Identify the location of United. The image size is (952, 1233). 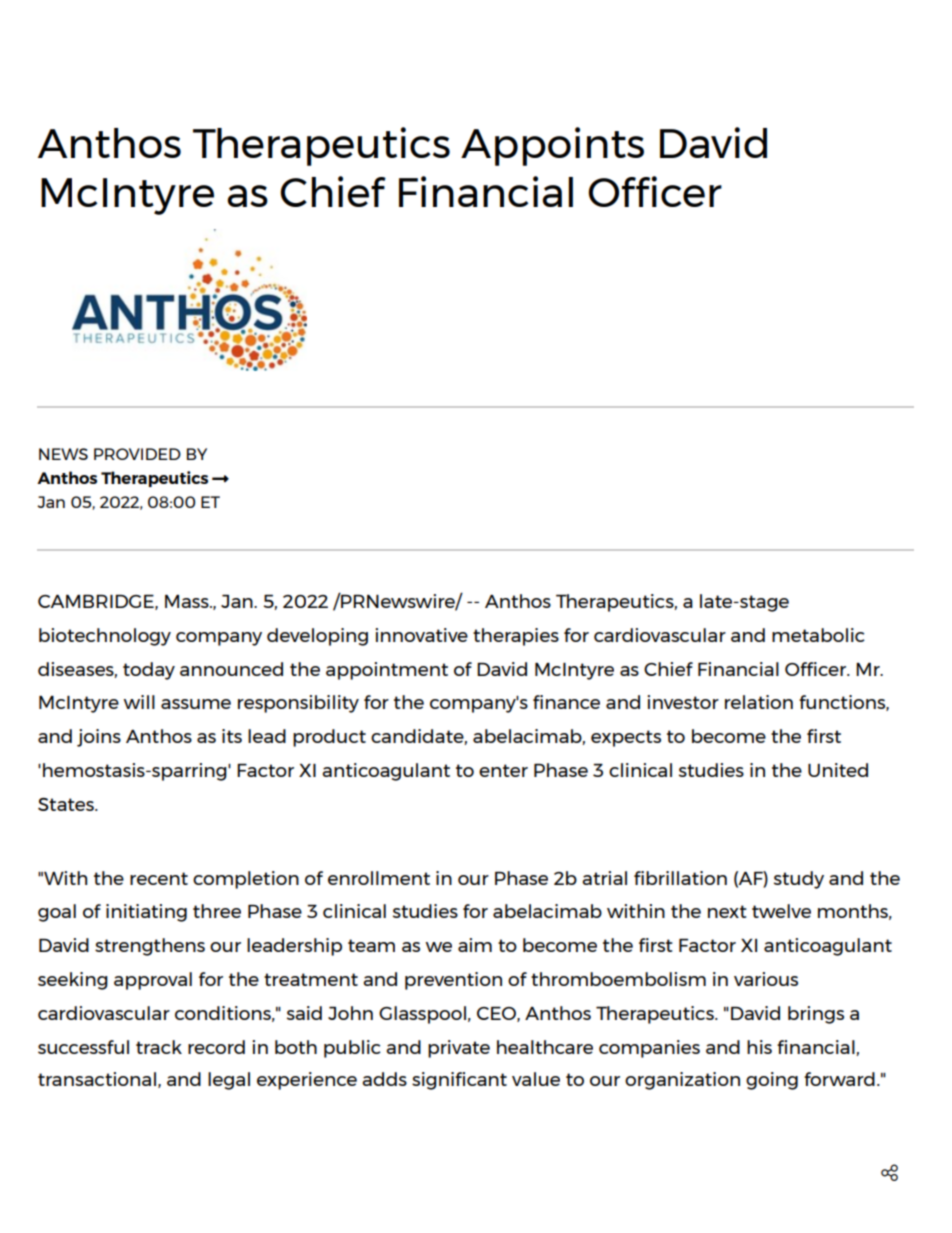
(838, 770).
